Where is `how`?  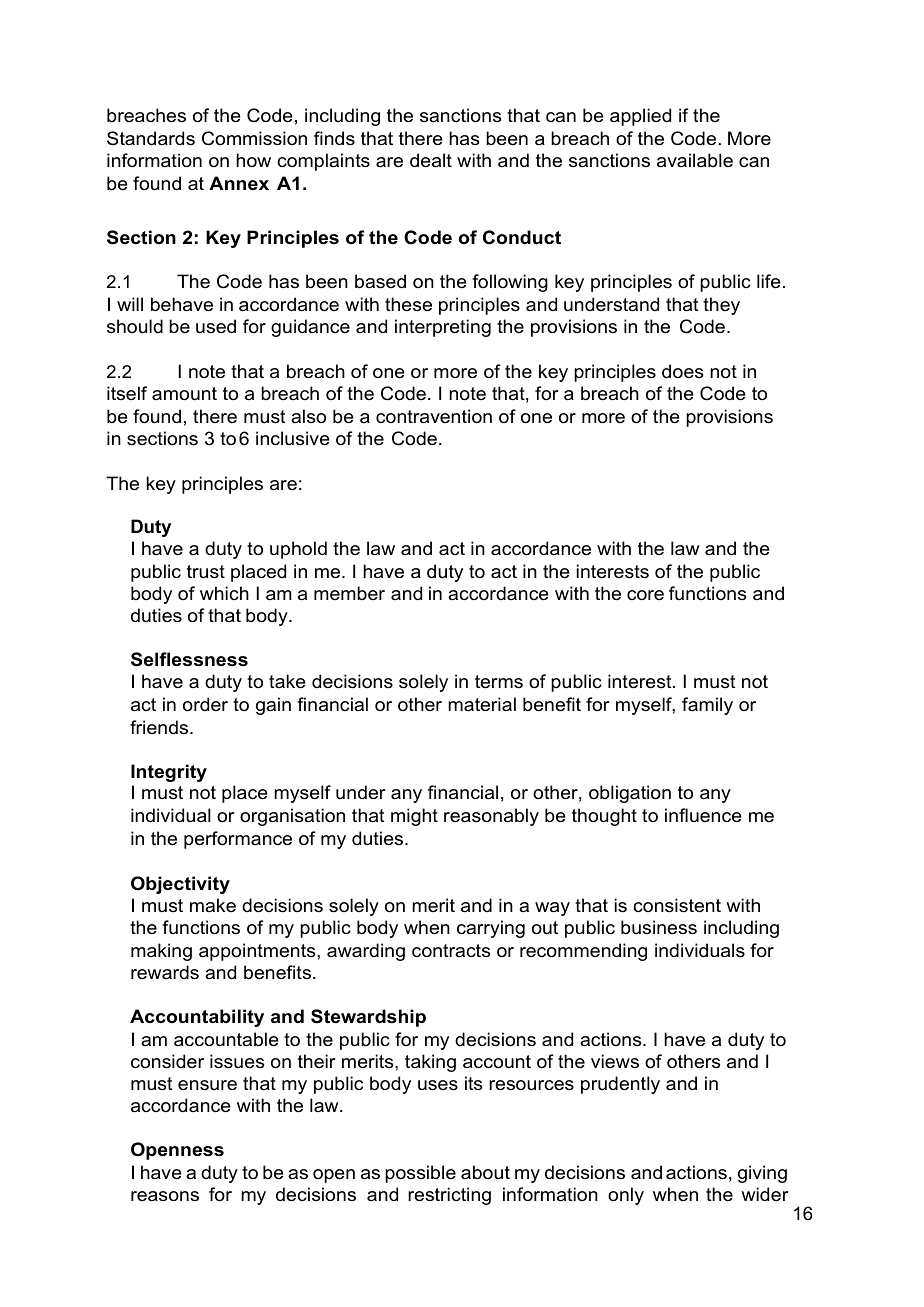 how is located at coordinates (253, 160).
